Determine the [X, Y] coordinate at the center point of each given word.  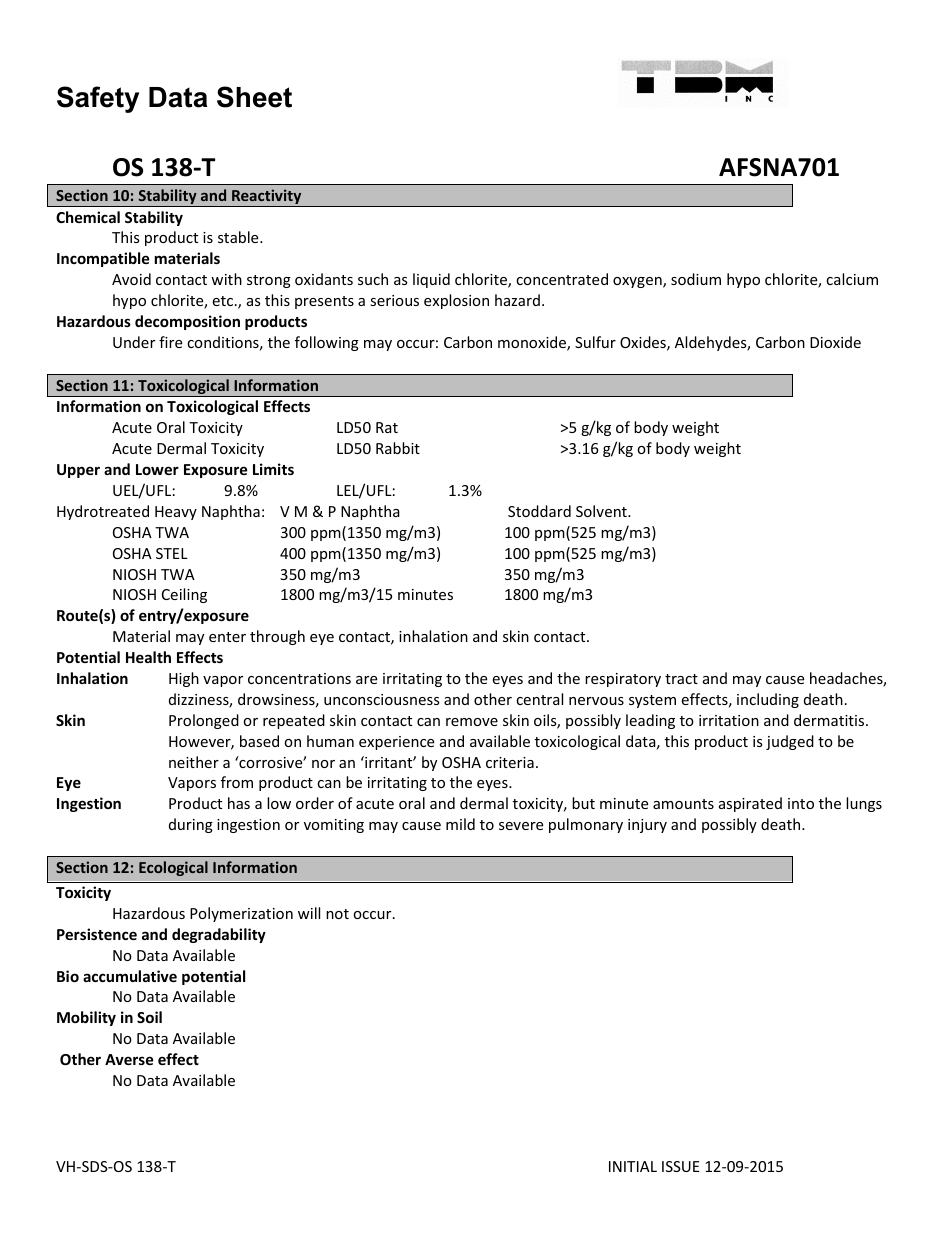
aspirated [750, 804]
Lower [157, 469]
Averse [129, 1059]
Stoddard [539, 511]
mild [460, 824]
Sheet [254, 97]
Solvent [602, 511]
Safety [98, 99]
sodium [696, 279]
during [191, 825]
